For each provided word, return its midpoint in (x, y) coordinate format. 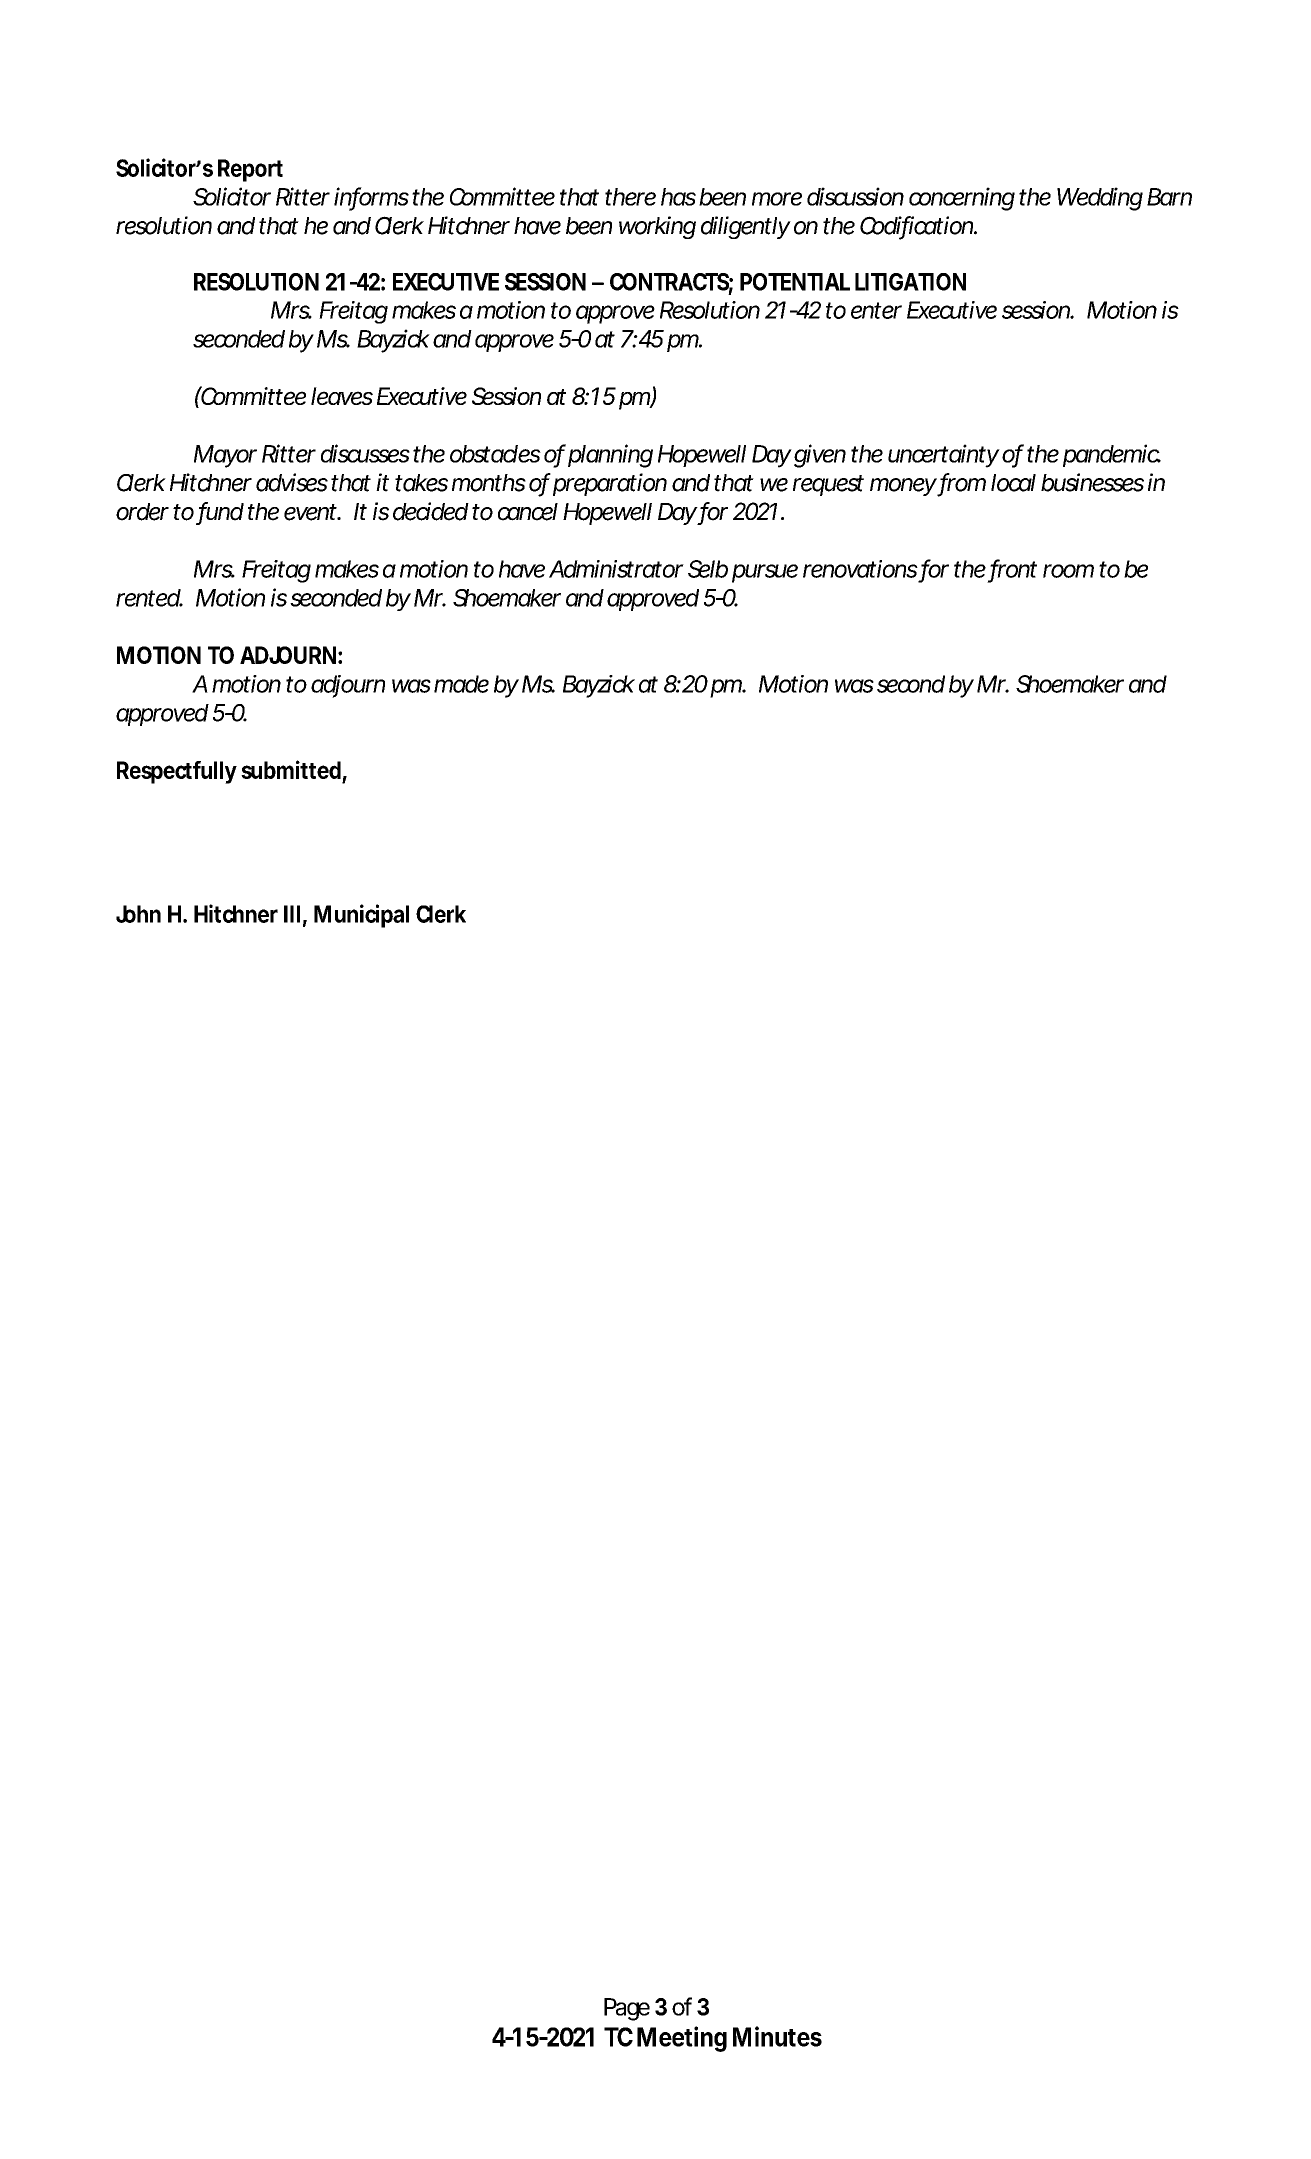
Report (250, 170)
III (292, 914)
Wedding (1100, 199)
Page (627, 2009)
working (657, 227)
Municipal (361, 916)
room (1068, 571)
